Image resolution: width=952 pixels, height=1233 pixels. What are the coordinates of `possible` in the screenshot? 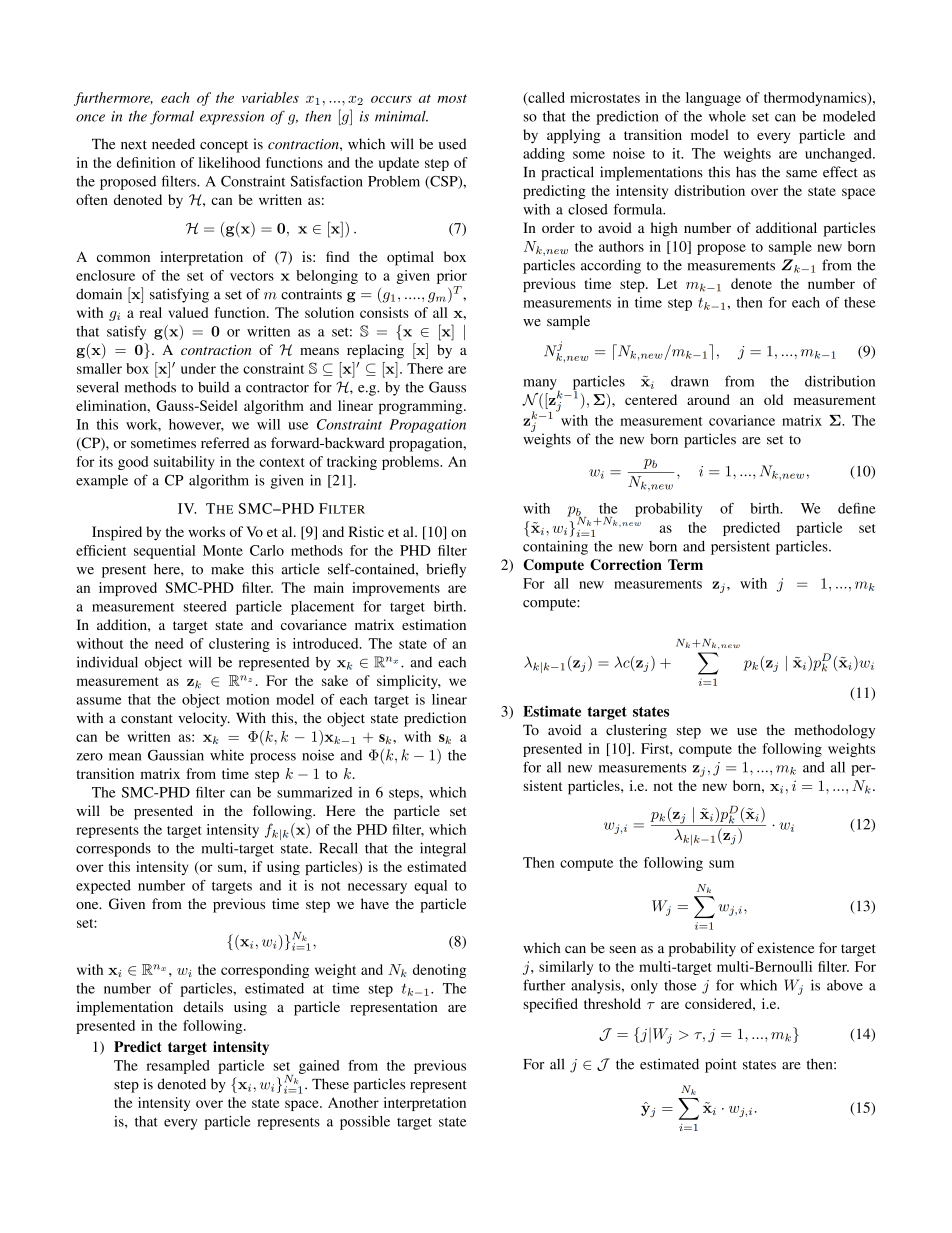 It's located at (365, 1123).
